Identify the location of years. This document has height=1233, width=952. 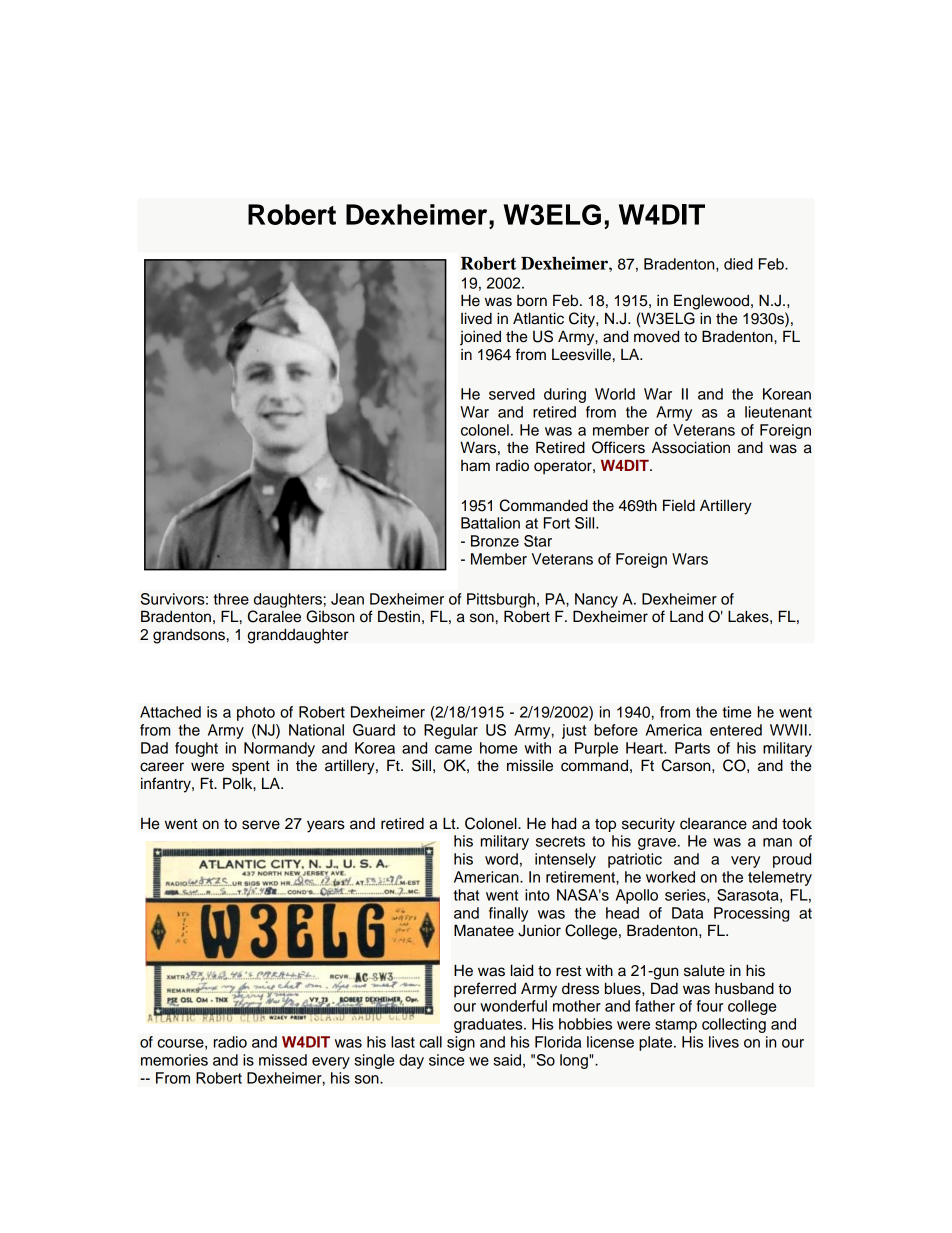
(326, 826).
